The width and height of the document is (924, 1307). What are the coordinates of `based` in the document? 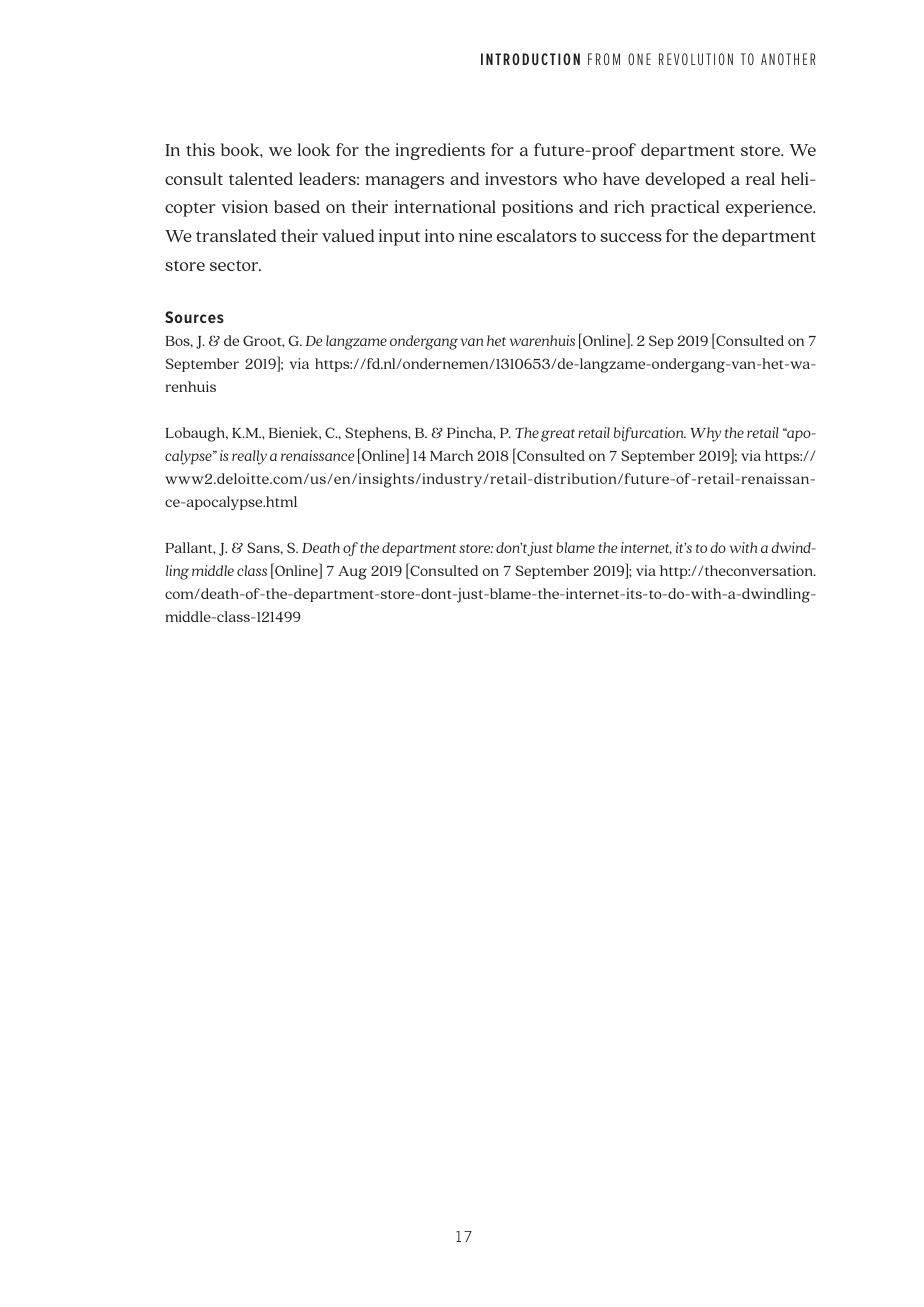 It's located at (297, 206).
